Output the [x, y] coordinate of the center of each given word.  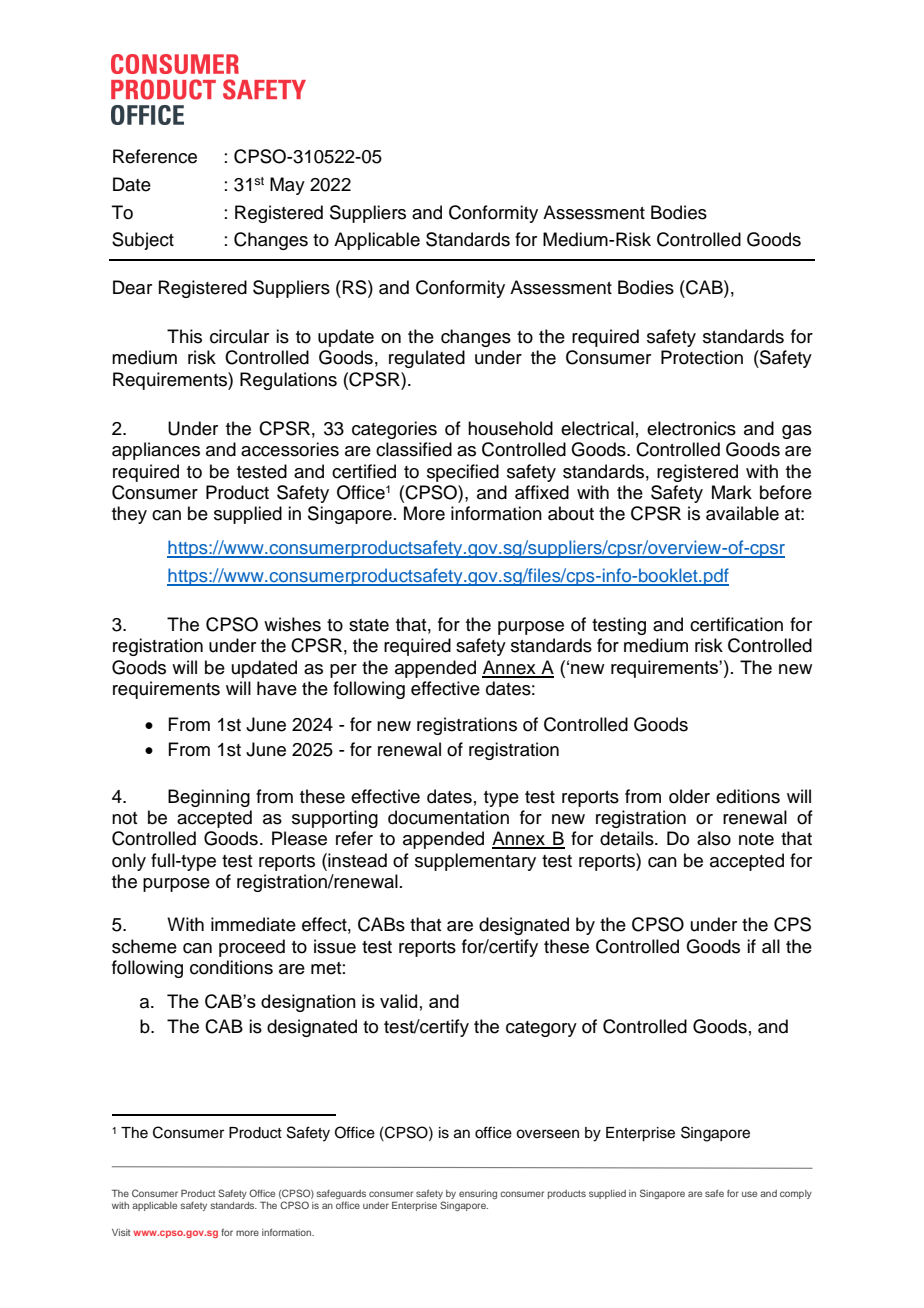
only [129, 862]
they [129, 515]
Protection [702, 357]
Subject [143, 241]
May [287, 186]
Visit [121, 1232]
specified [463, 473]
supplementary [475, 862]
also [714, 838]
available [742, 513]
